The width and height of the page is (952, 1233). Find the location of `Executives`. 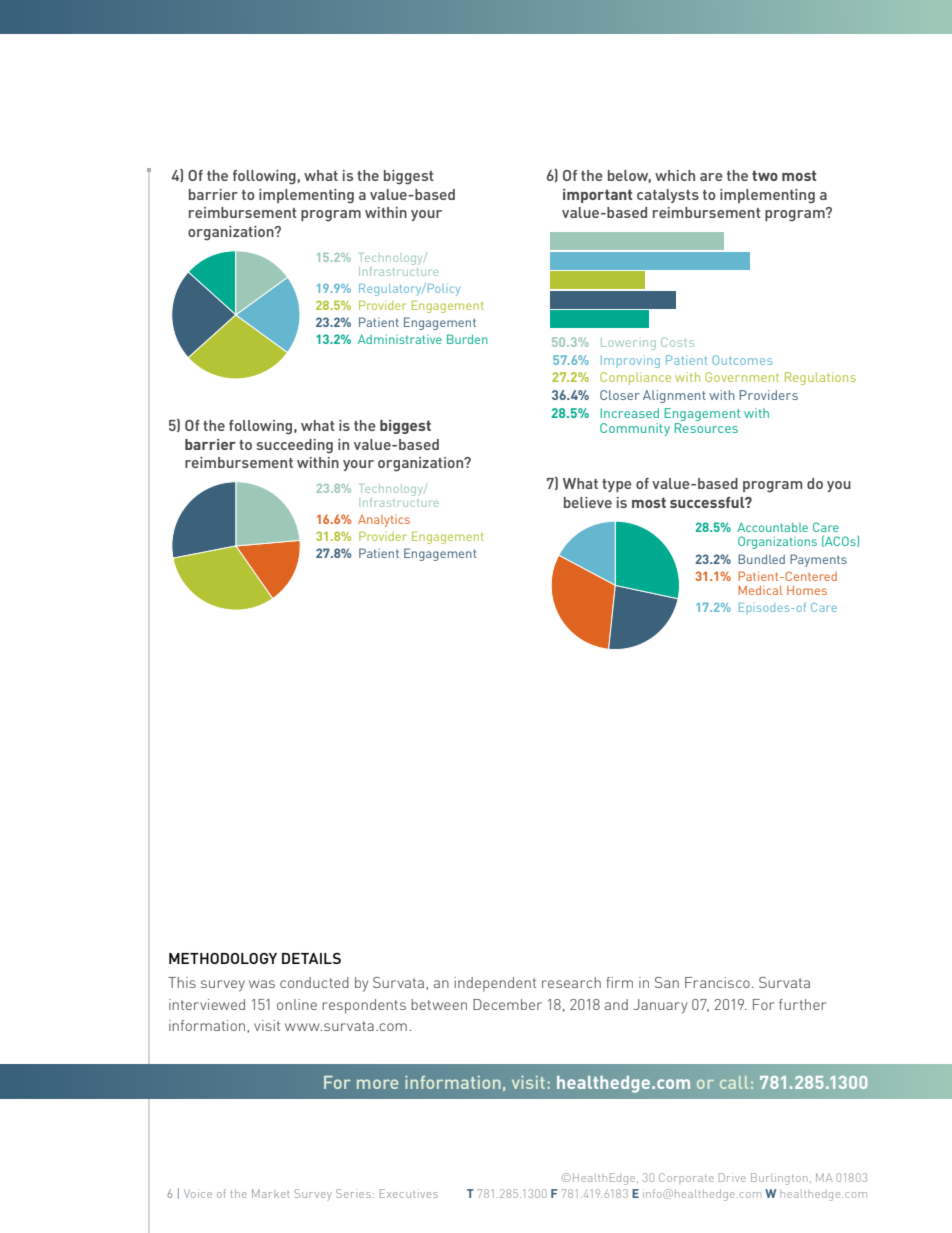

Executives is located at coordinates (409, 1193).
